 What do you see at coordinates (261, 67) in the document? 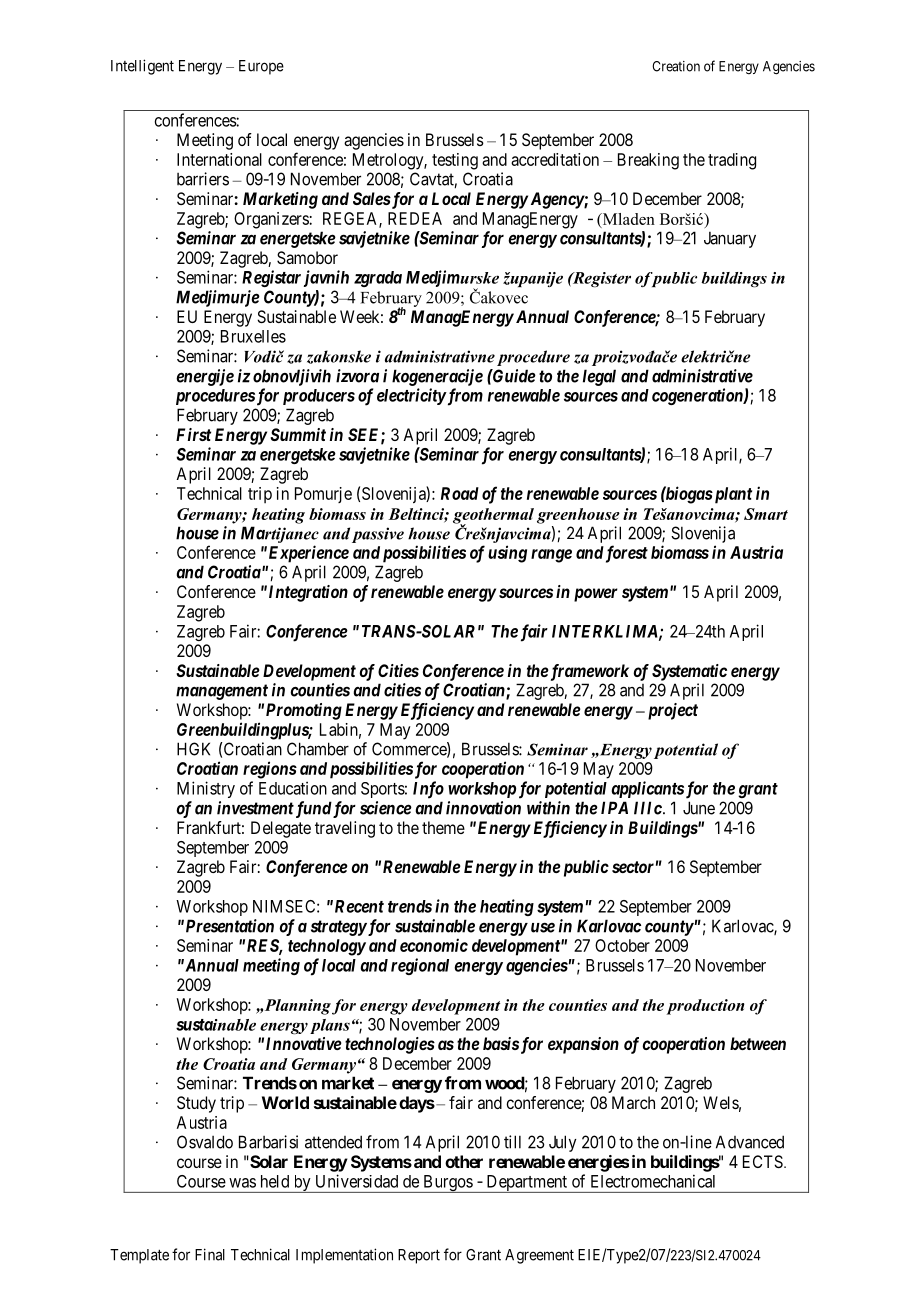
I see `Europe` at bounding box center [261, 67].
